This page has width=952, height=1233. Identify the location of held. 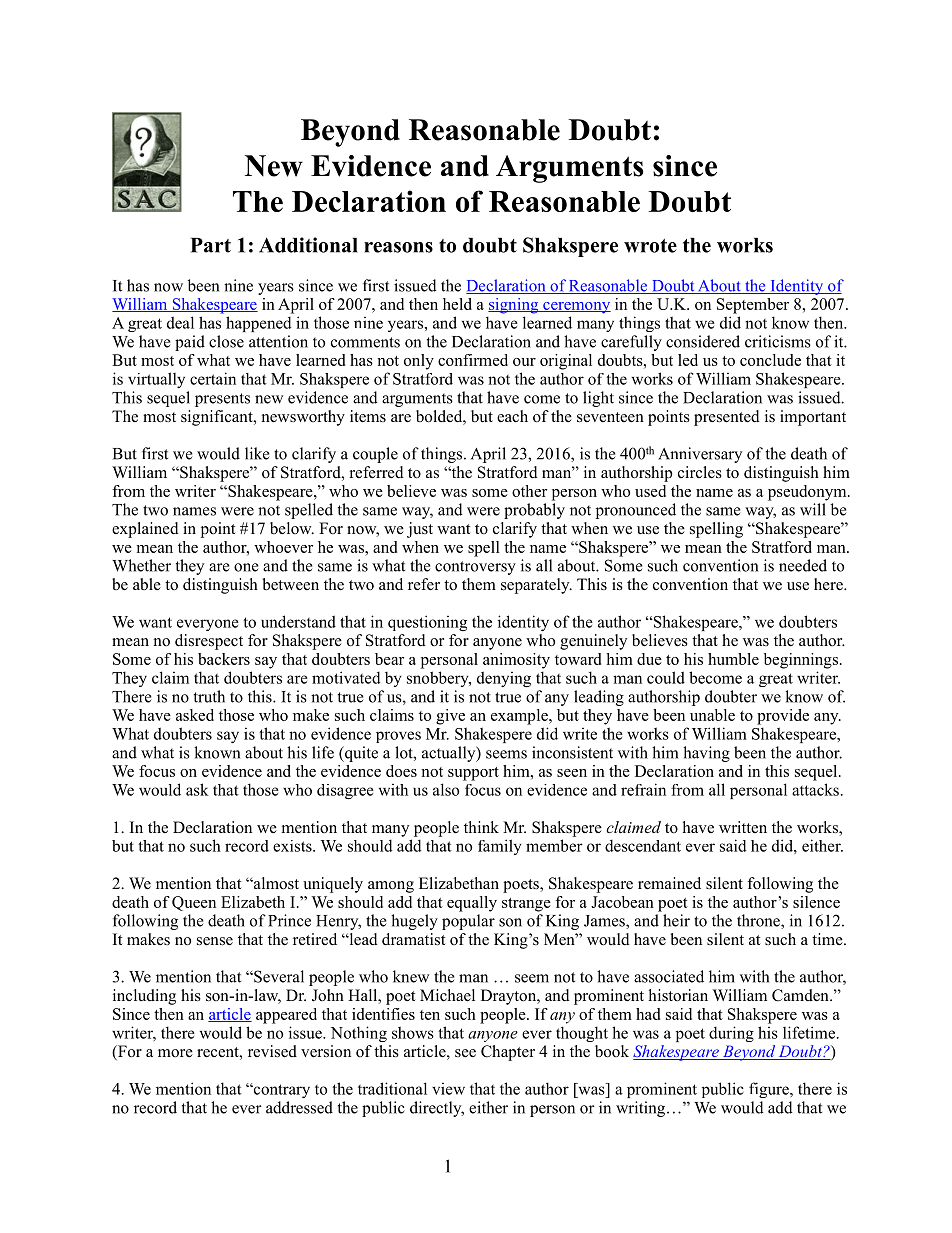
(457, 304).
